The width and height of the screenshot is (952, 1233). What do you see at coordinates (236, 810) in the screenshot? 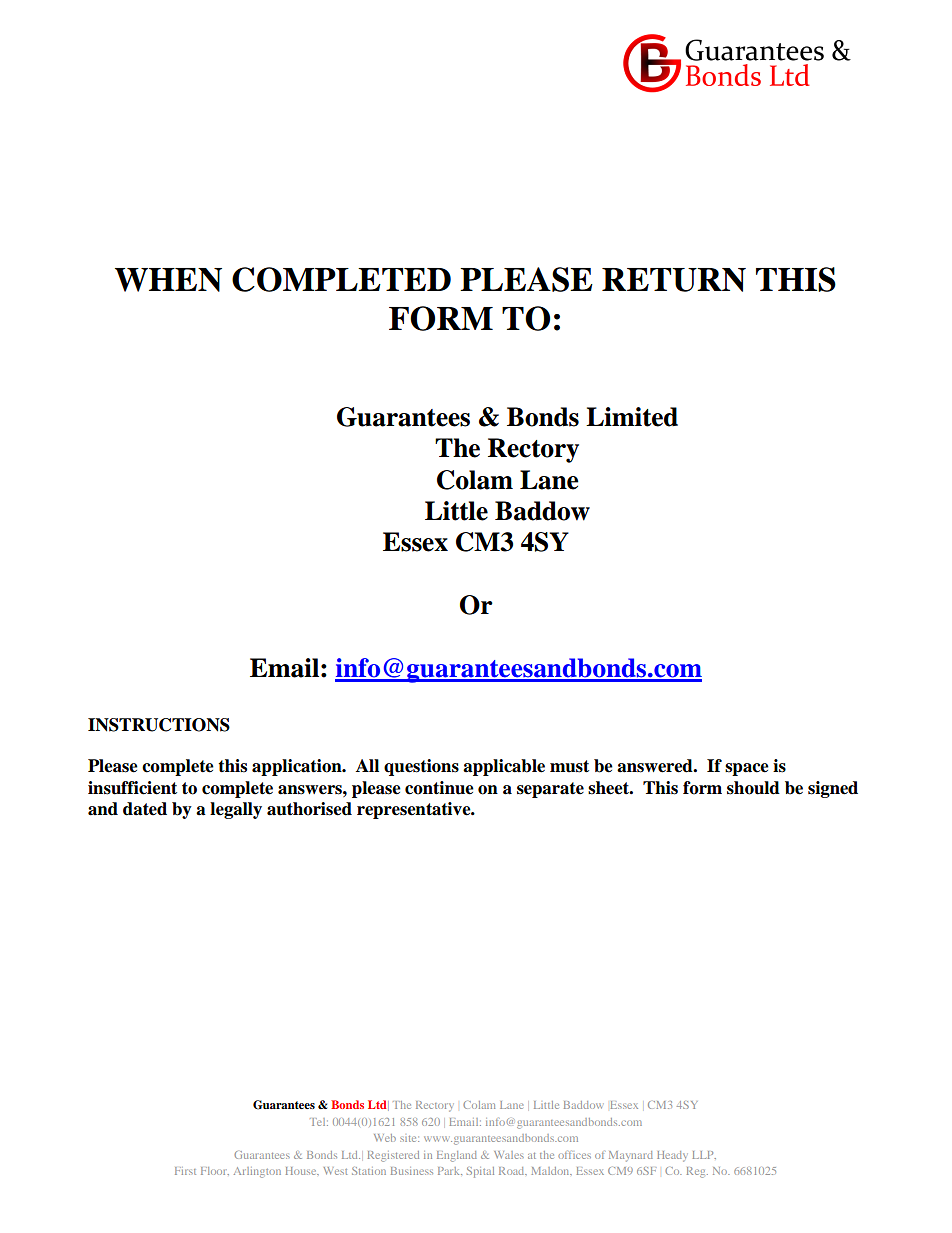
I see `legally` at bounding box center [236, 810].
